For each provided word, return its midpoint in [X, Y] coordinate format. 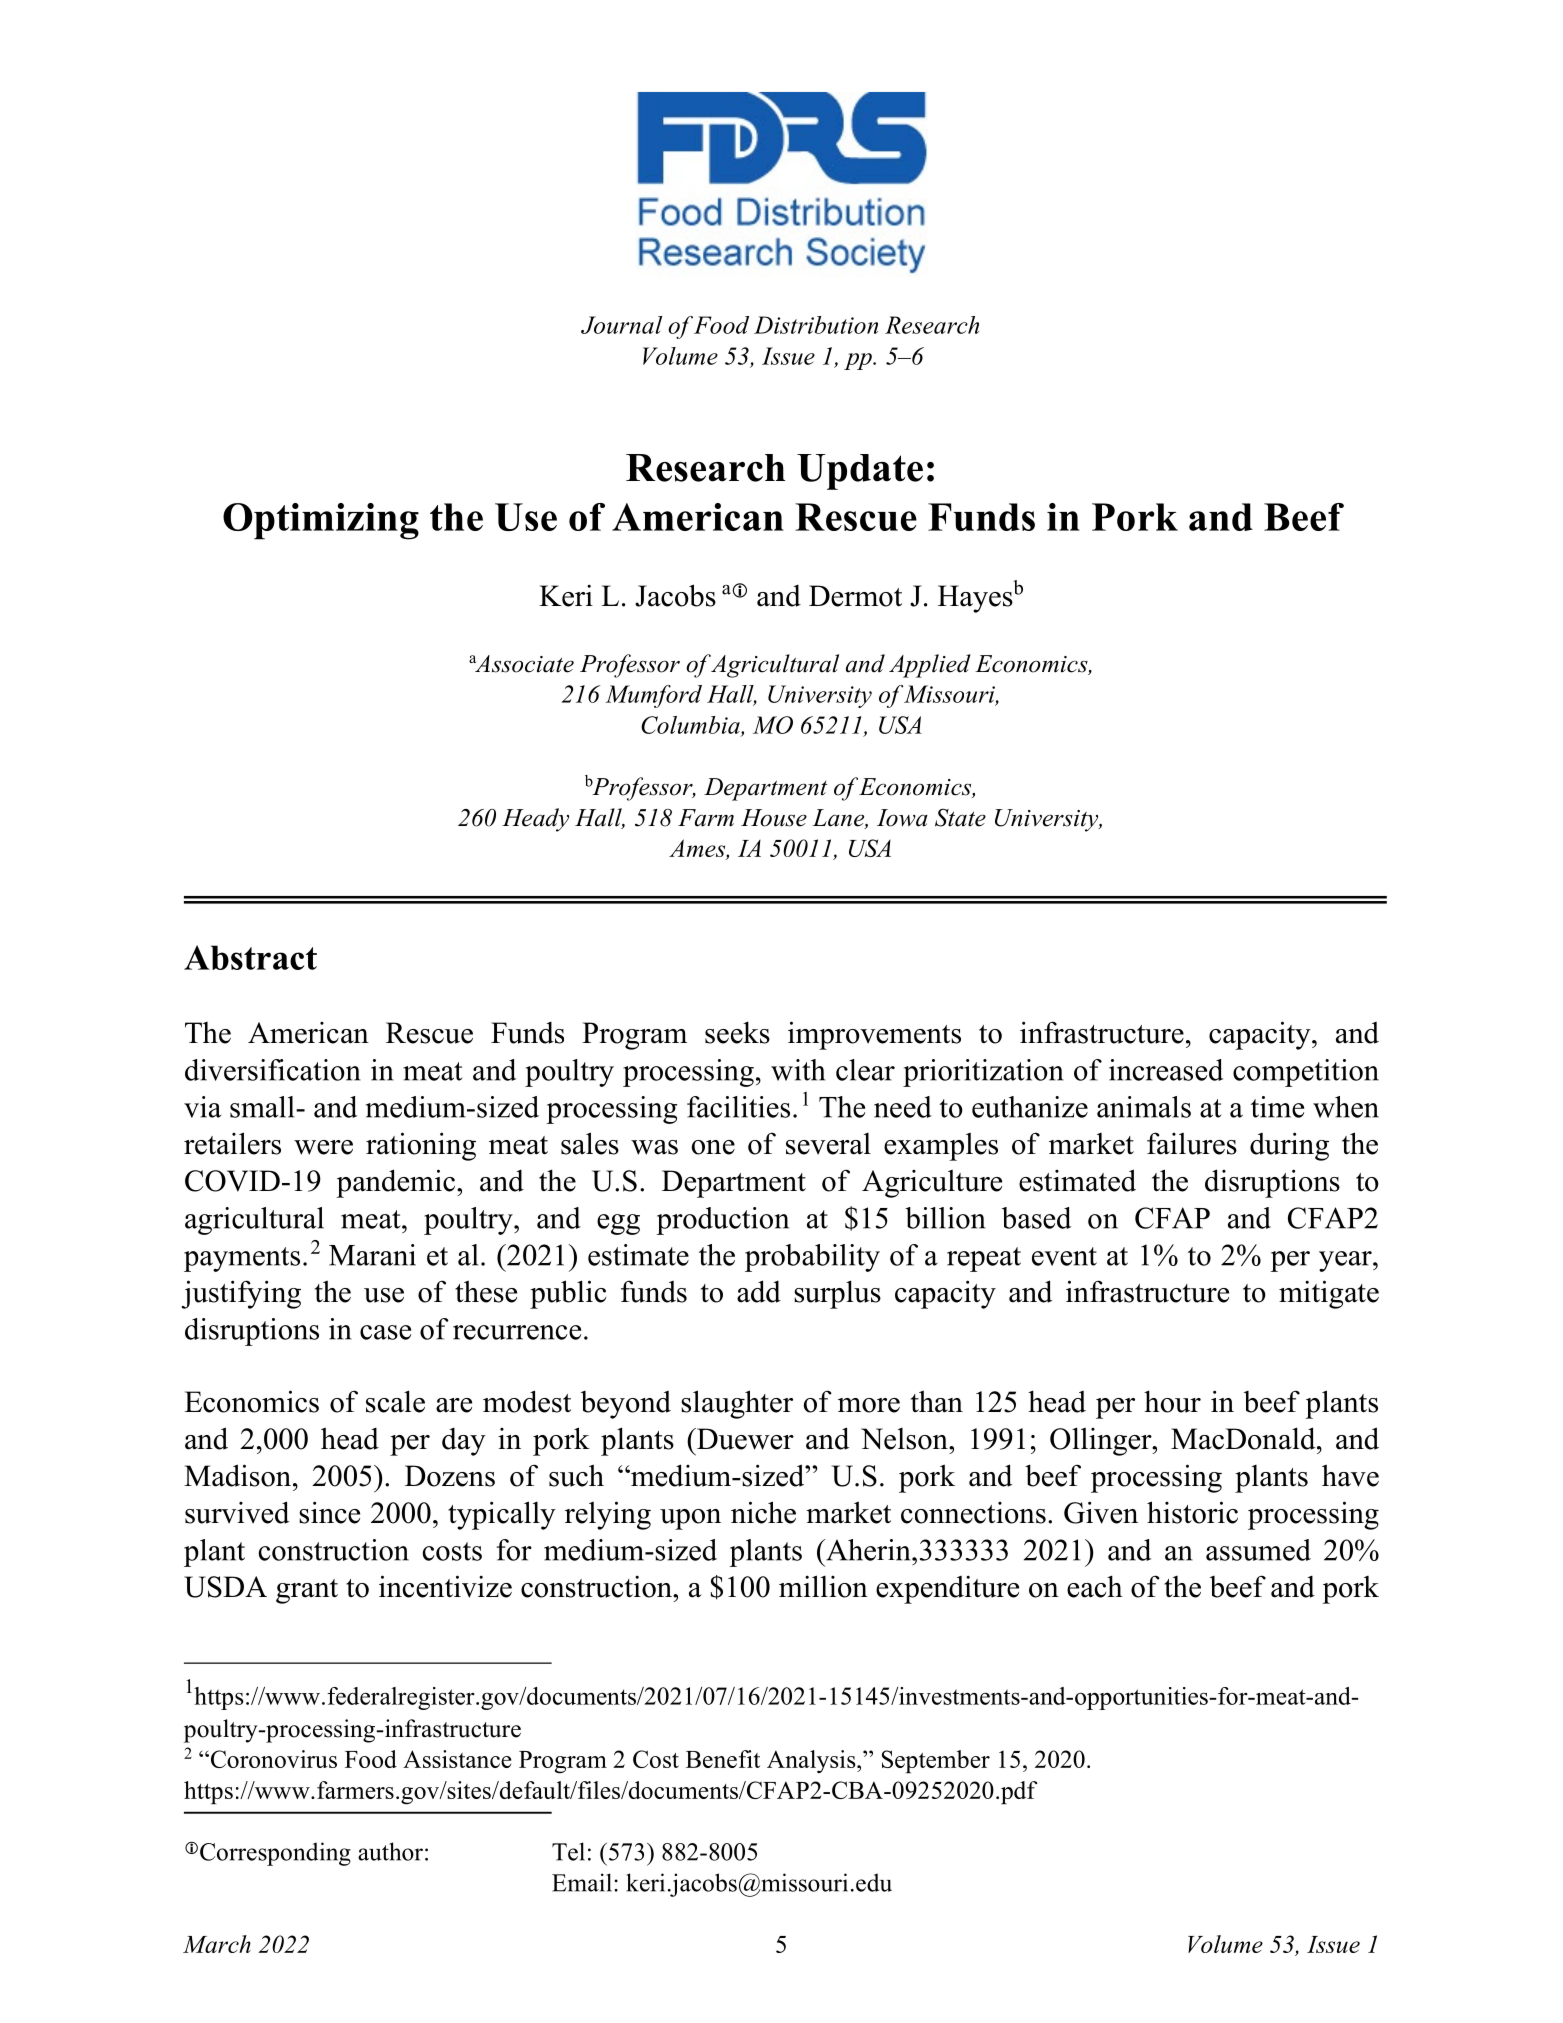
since [329, 1512]
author [390, 1851]
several [828, 1144]
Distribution [816, 325]
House [774, 818]
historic [1192, 1512]
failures [1192, 1143]
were [323, 1147]
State [960, 817]
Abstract [250, 957]
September [936, 1761]
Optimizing [321, 521]
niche [763, 1512]
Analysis [812, 1761]
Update [860, 472]
